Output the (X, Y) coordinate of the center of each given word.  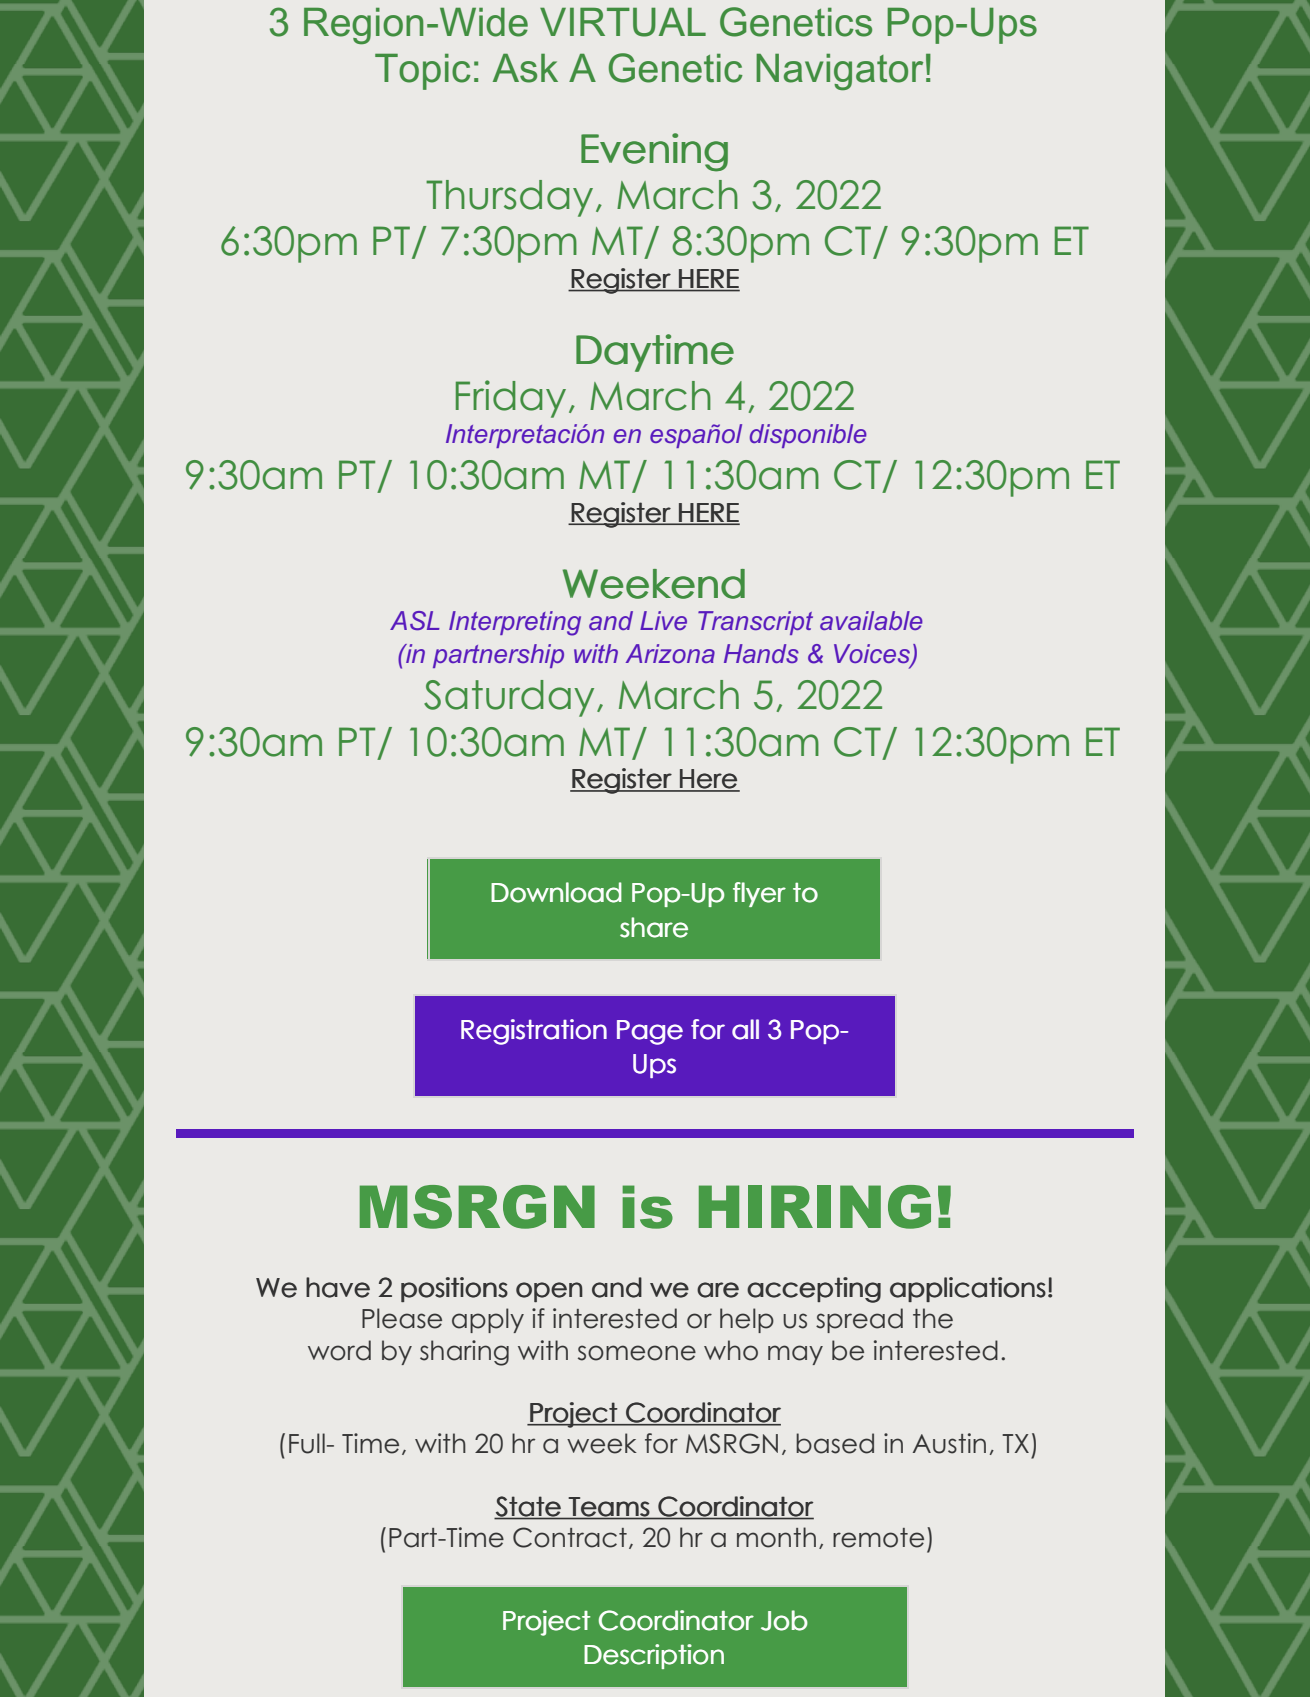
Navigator (839, 72)
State (528, 1507)
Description (654, 1656)
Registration (534, 1032)
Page (650, 1032)
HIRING (815, 1207)
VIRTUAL (623, 22)
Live (663, 620)
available (871, 620)
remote (878, 1538)
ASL (415, 620)
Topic (423, 72)
